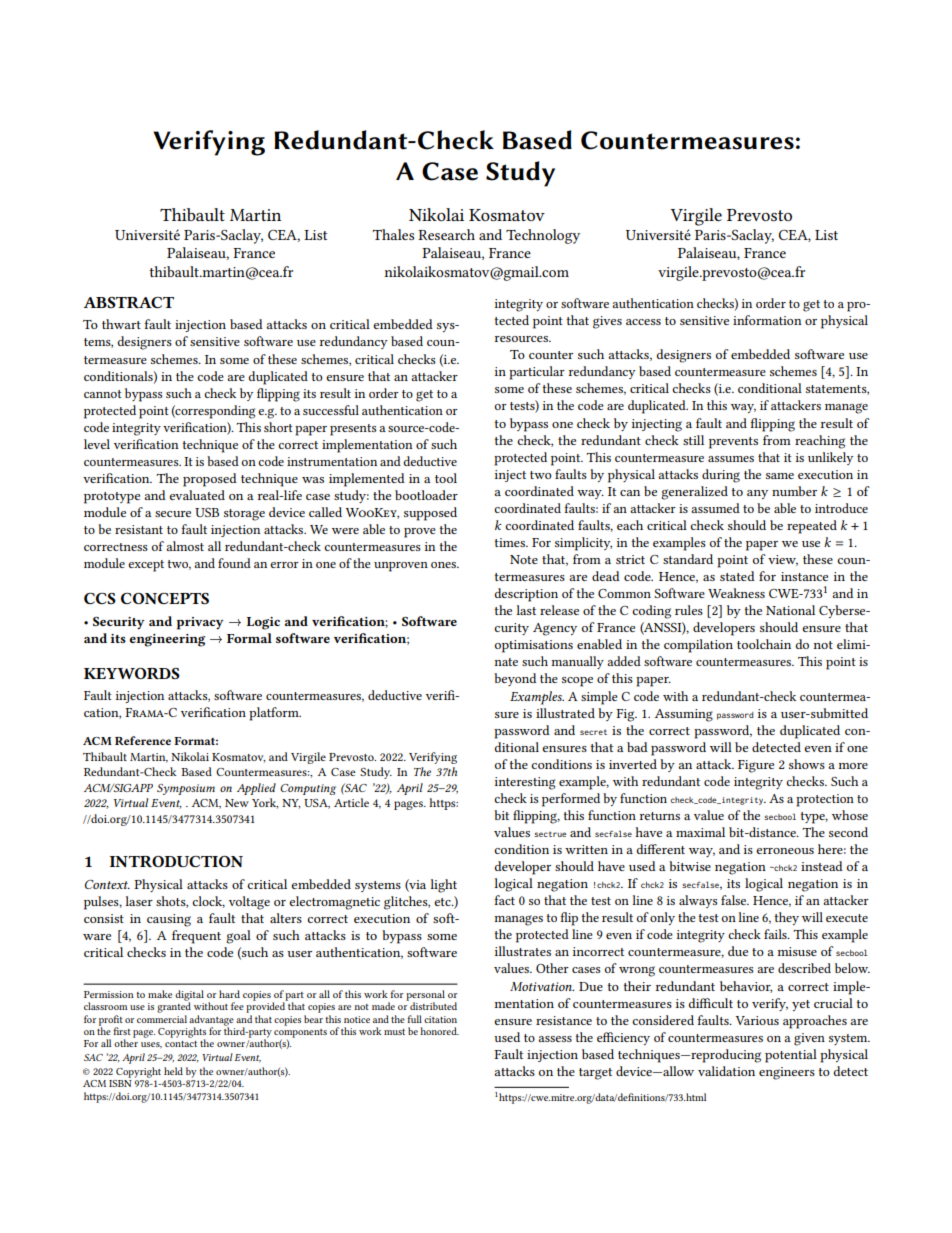 Image resolution: width=952 pixels, height=1233 pixels. Describe the element at coordinates (439, 1031) in the document. I see `honored` at that location.
